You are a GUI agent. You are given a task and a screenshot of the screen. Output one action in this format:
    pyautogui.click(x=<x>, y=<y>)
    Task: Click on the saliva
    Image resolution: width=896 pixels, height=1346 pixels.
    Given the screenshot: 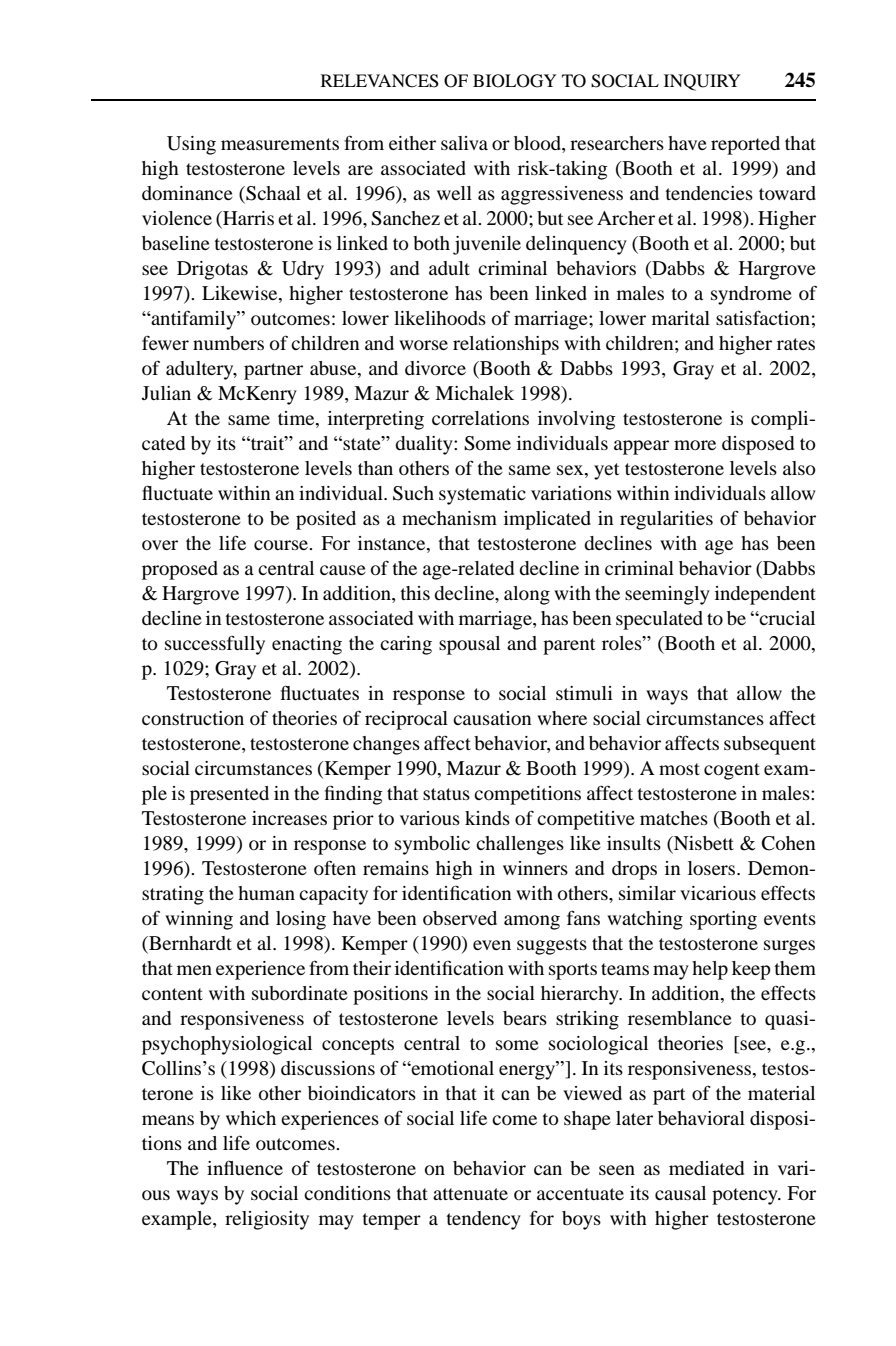 What is the action you would take?
    pyautogui.click(x=464, y=143)
